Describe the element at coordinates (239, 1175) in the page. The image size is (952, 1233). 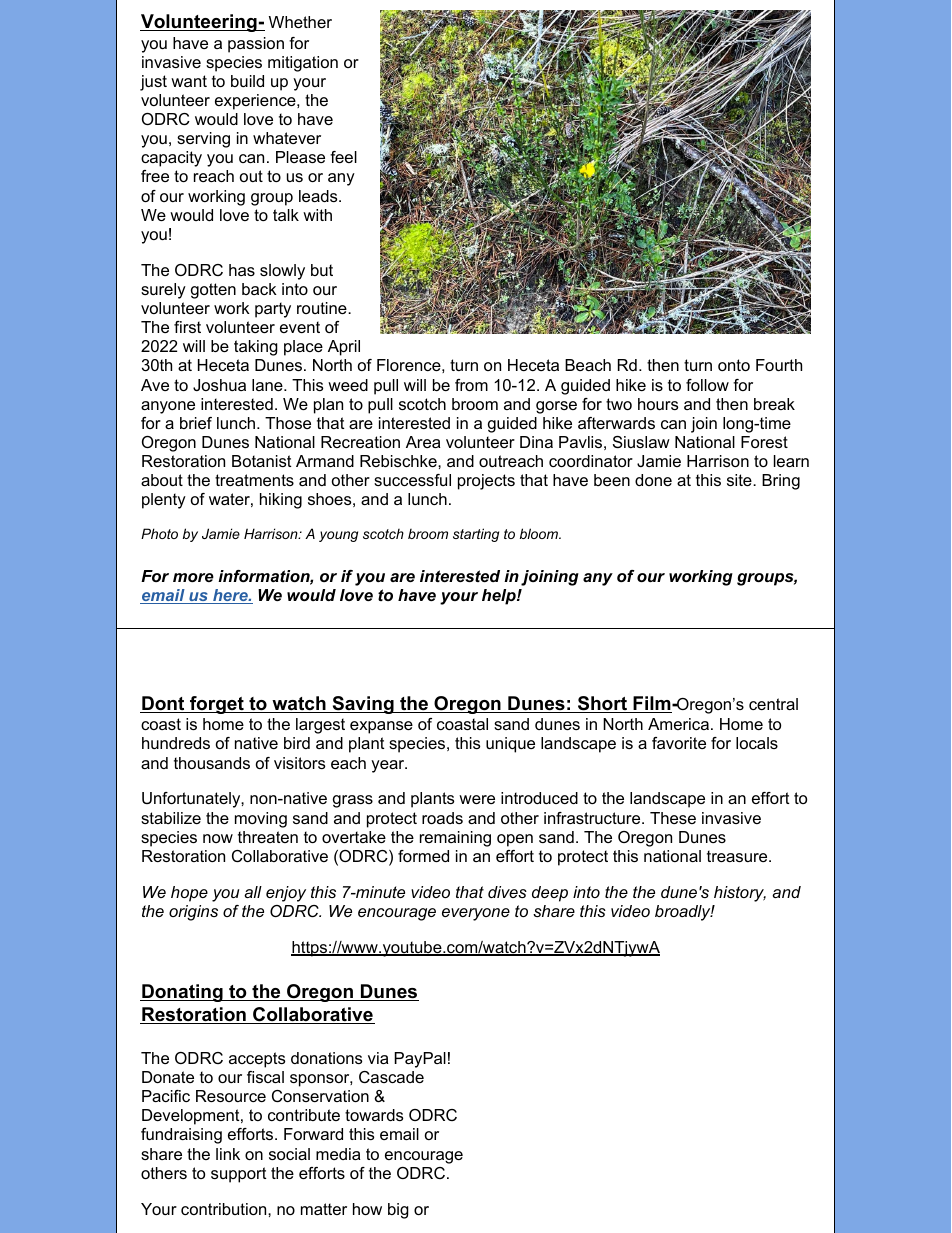
I see `support` at that location.
